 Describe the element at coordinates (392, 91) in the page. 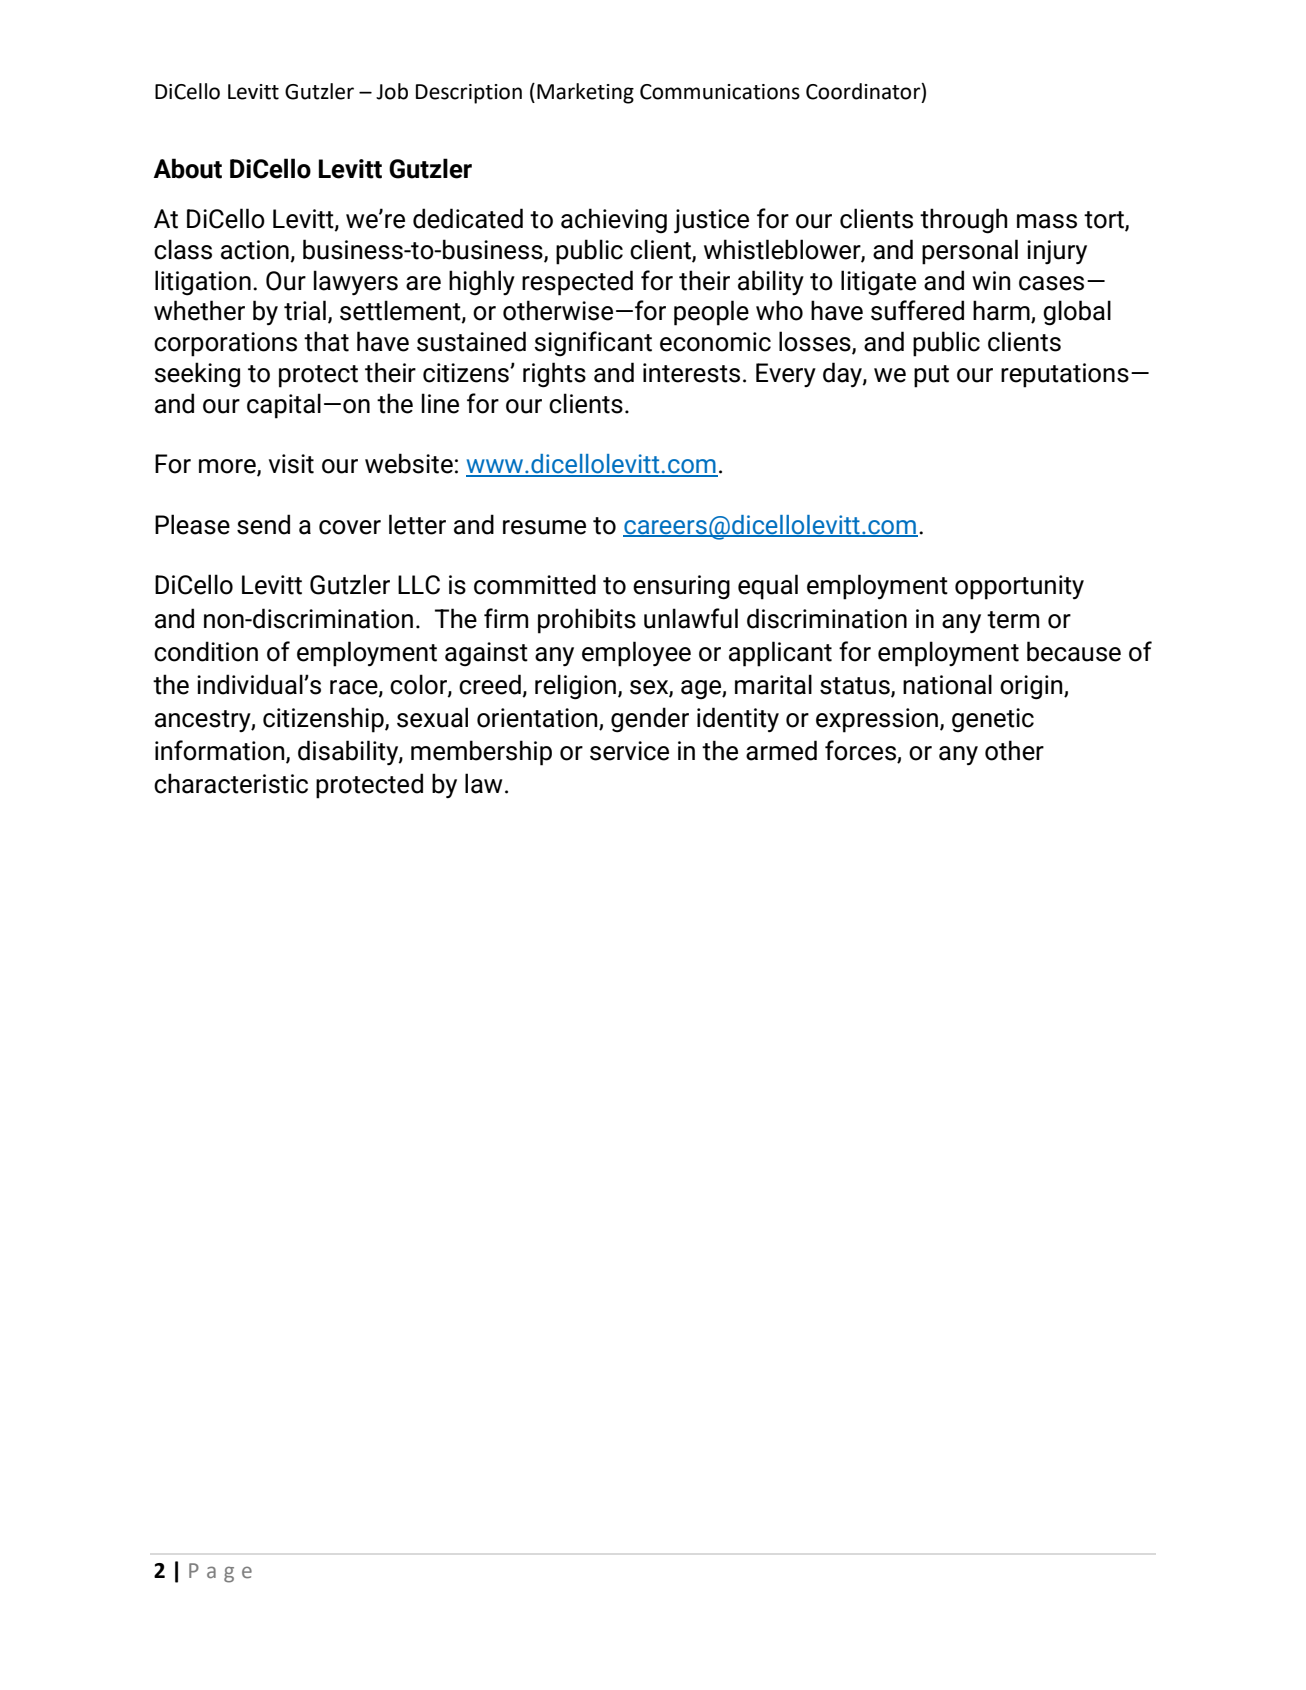

I see `Job` at that location.
